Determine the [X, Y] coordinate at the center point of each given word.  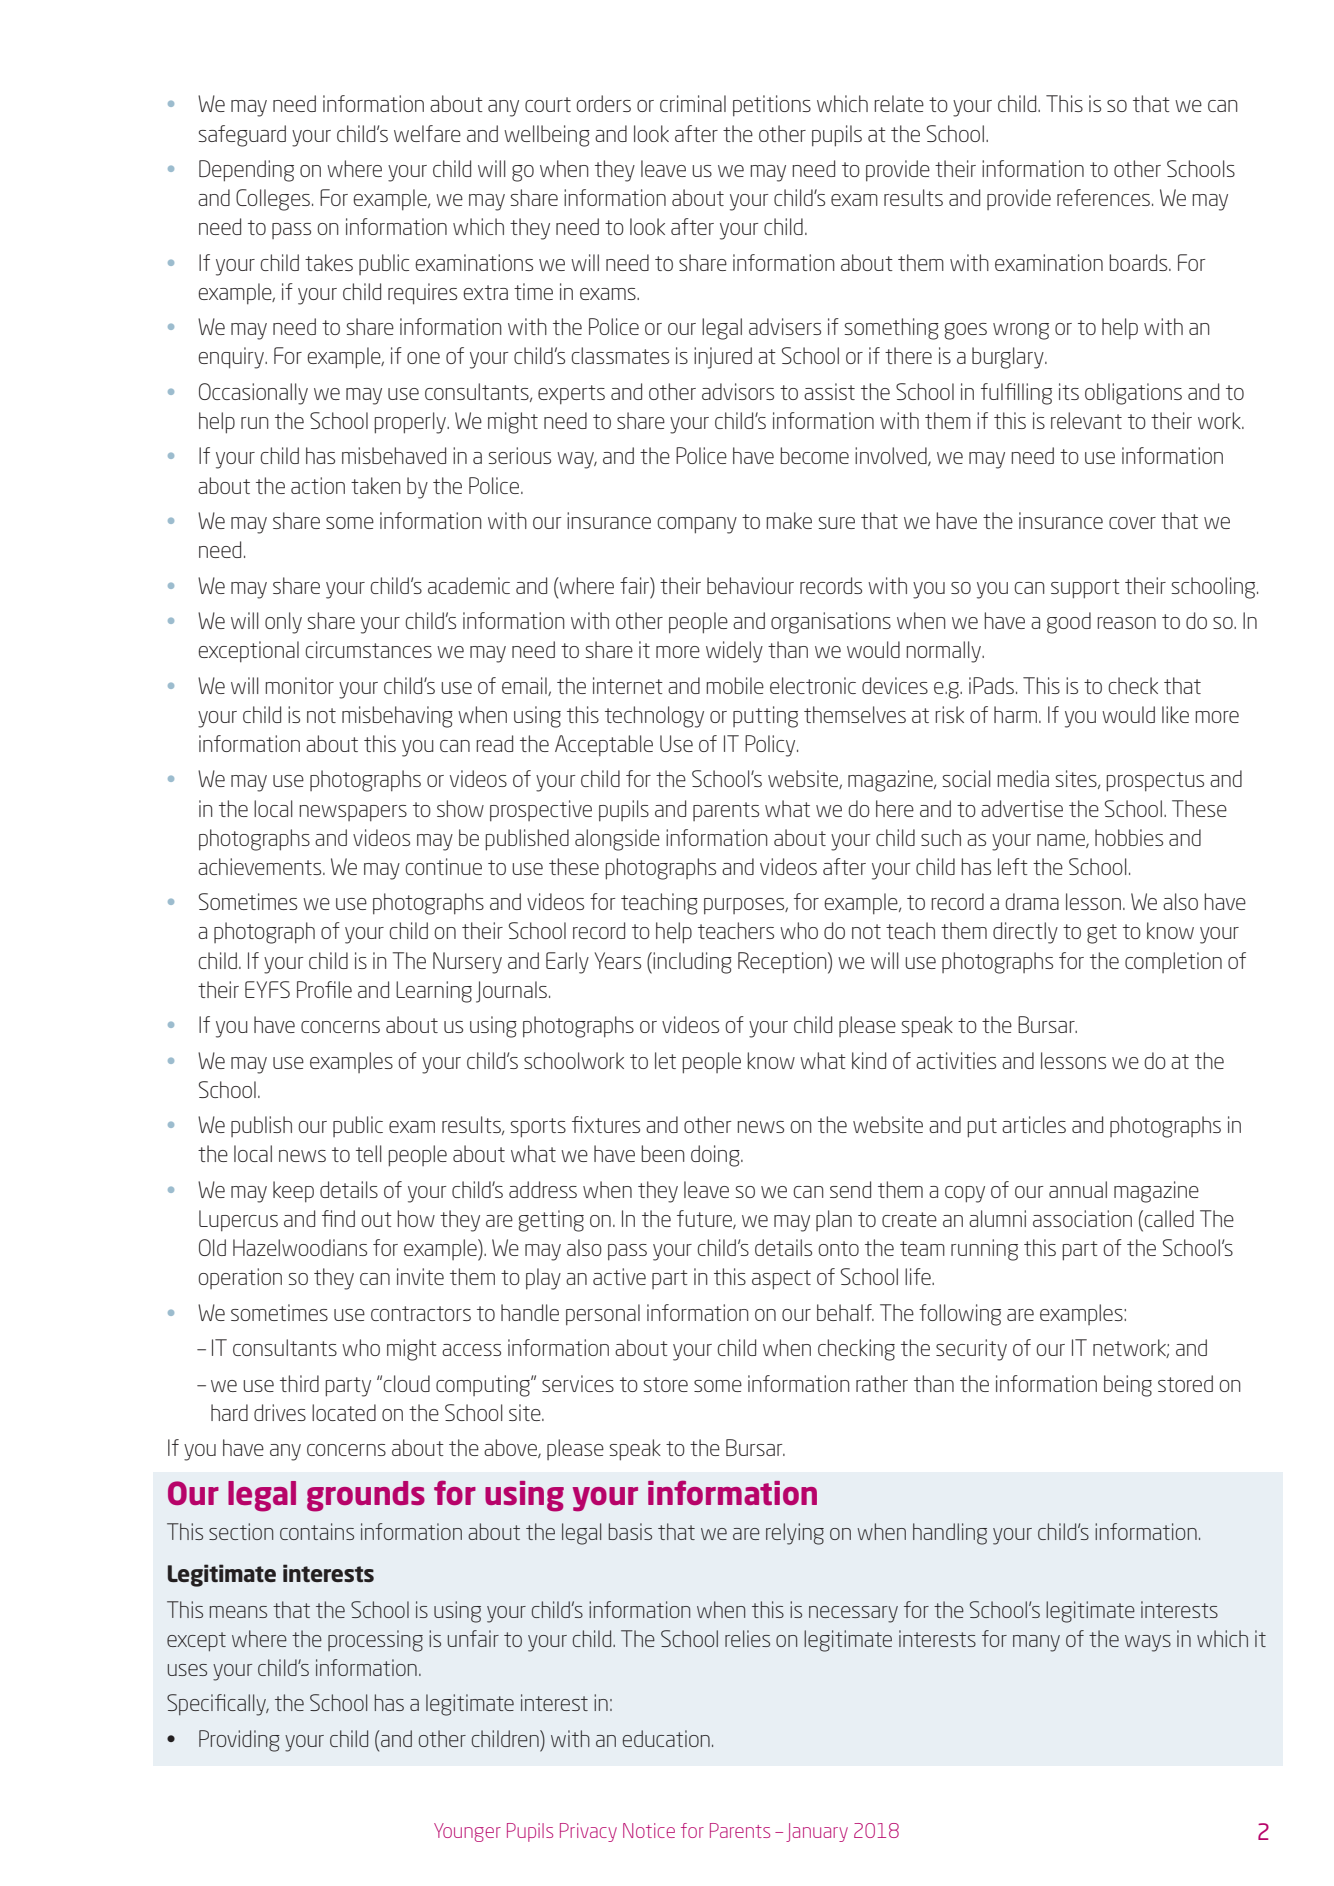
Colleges [273, 200]
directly [1025, 933]
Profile [324, 989]
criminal [693, 103]
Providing [239, 1741]
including [692, 963]
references [1103, 197]
